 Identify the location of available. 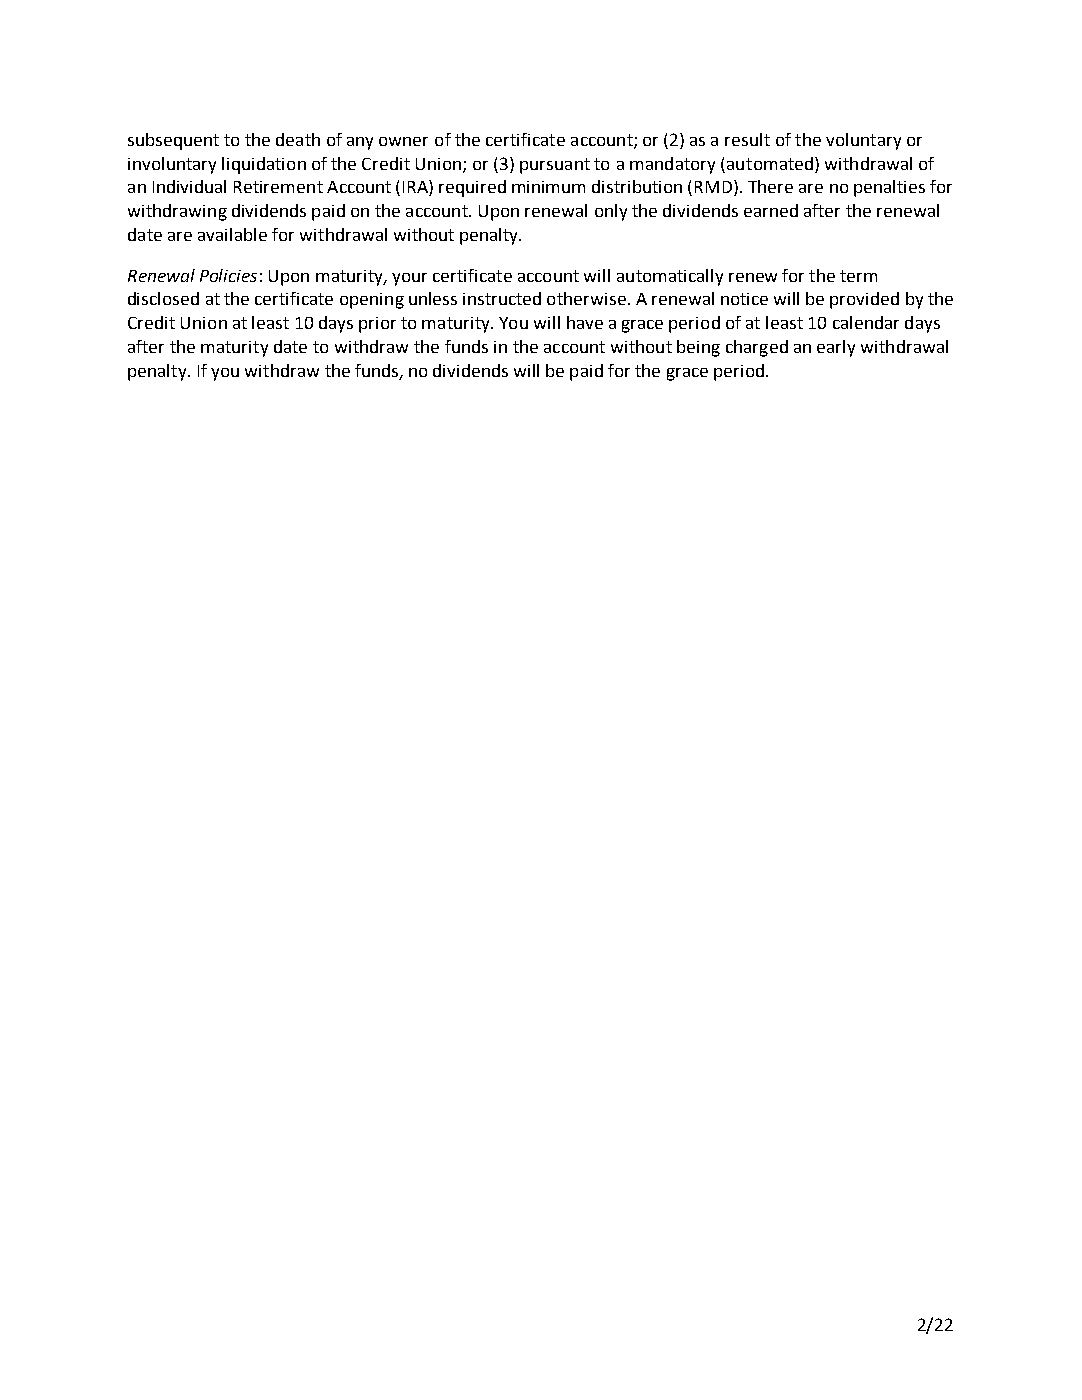
(232, 234).
